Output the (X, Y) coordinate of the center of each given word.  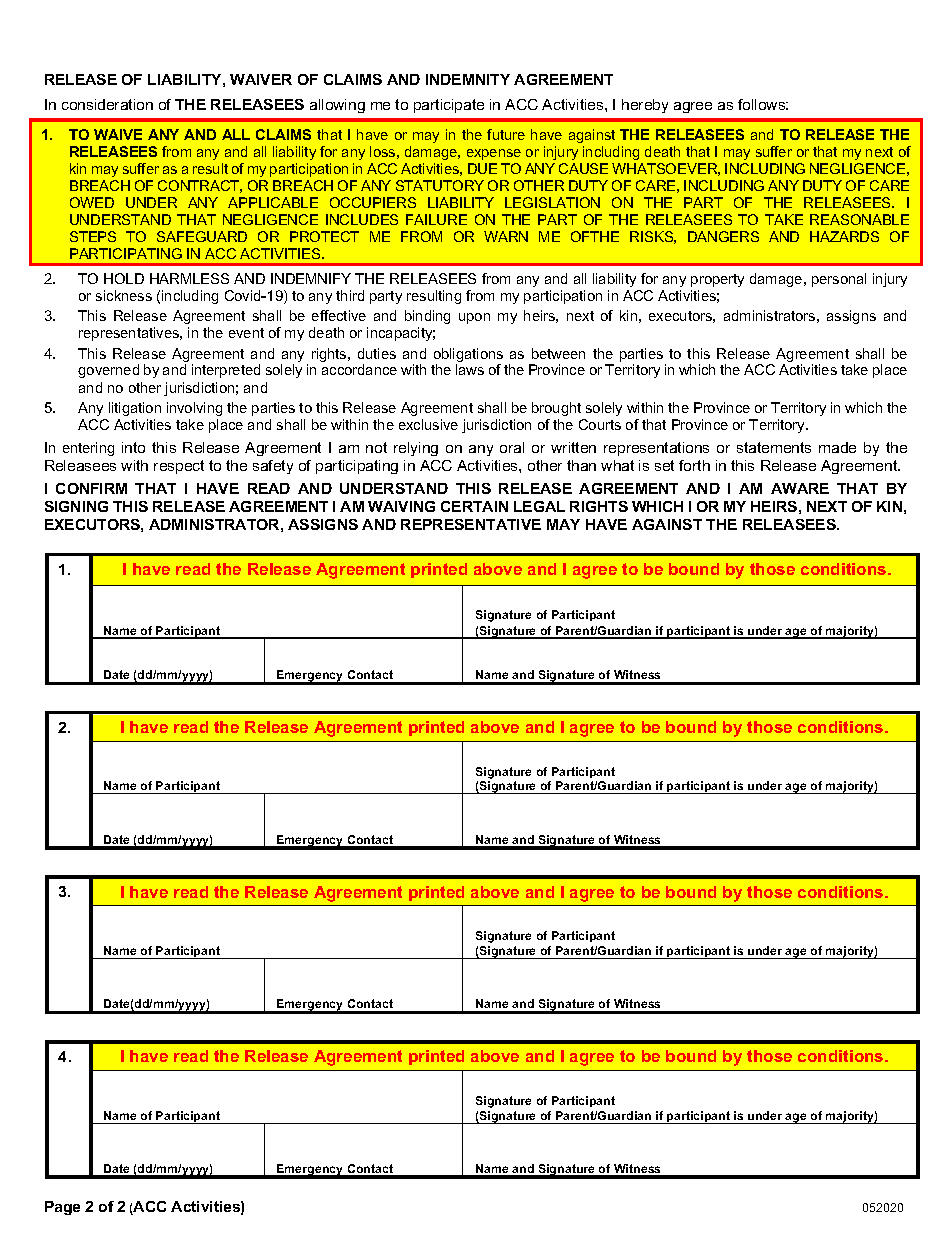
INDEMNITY (468, 79)
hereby (645, 106)
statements (774, 447)
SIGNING (76, 506)
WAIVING (401, 506)
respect (179, 467)
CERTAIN (474, 506)
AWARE (800, 488)
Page (62, 1208)
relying (416, 449)
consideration (107, 104)
